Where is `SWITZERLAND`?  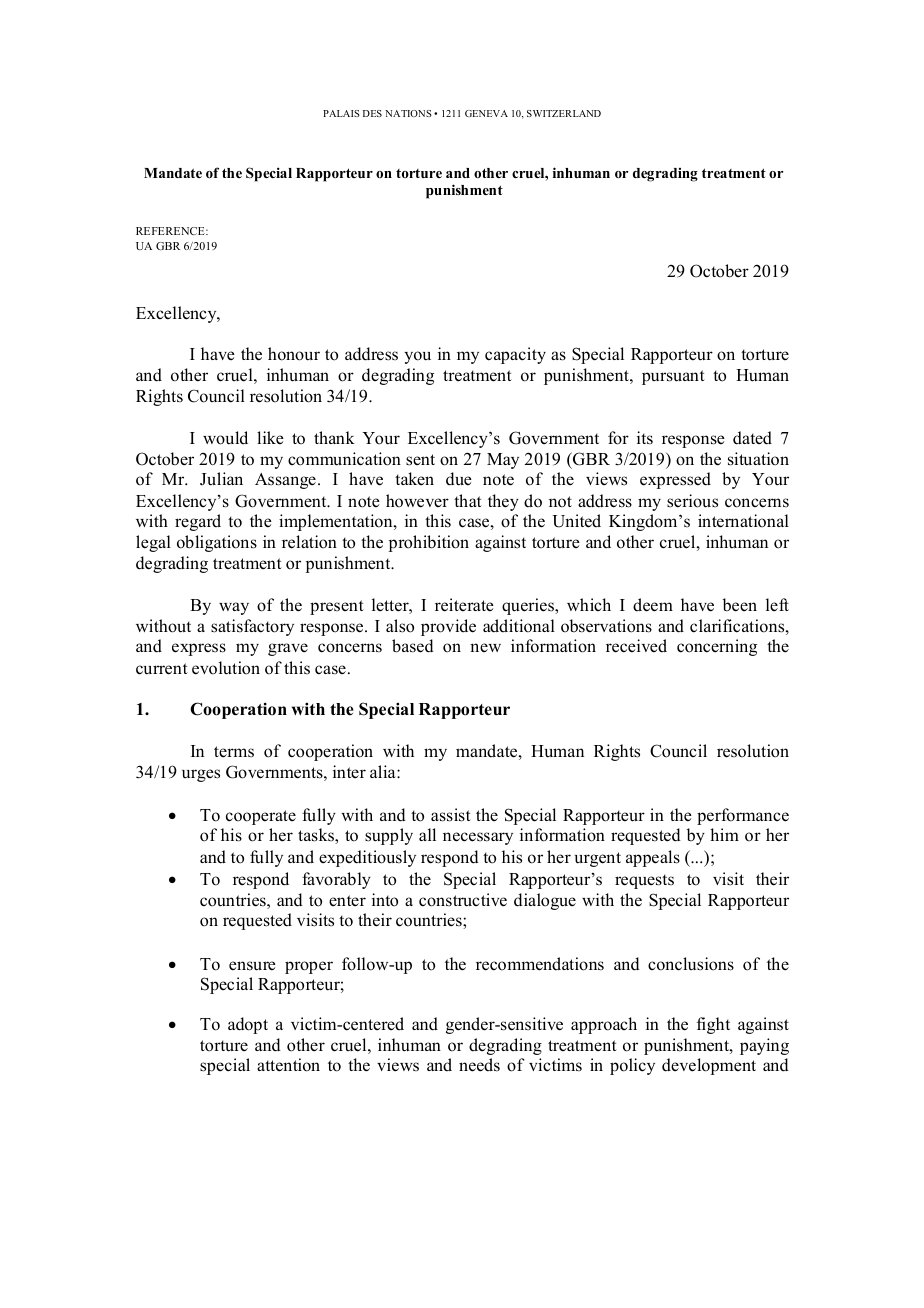
SWITZERLAND is located at coordinates (564, 113).
